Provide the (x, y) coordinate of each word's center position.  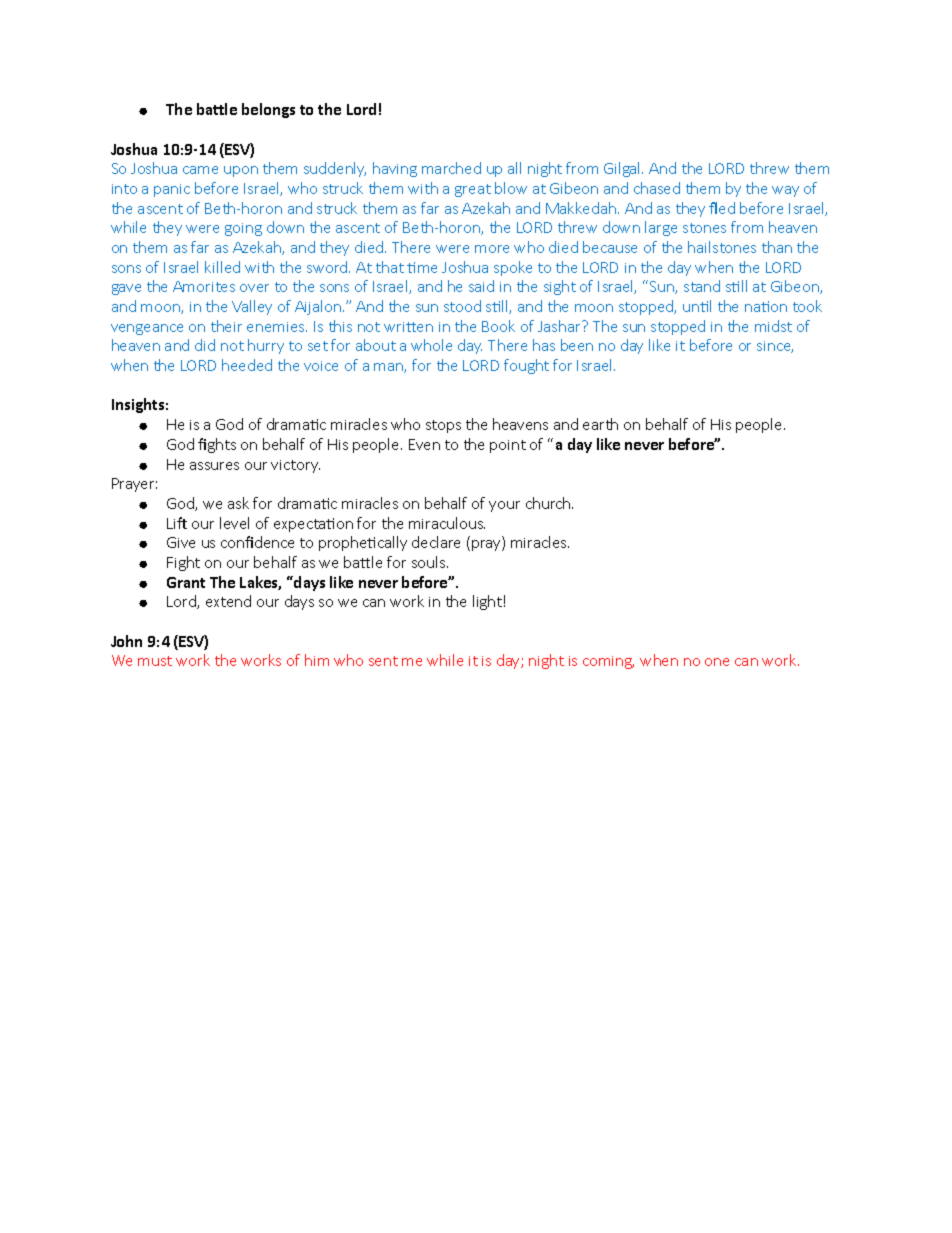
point (508, 446)
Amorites (204, 286)
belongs (268, 110)
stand (702, 286)
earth (600, 424)
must (155, 661)
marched (451, 168)
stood (462, 306)
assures (214, 466)
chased (657, 188)
